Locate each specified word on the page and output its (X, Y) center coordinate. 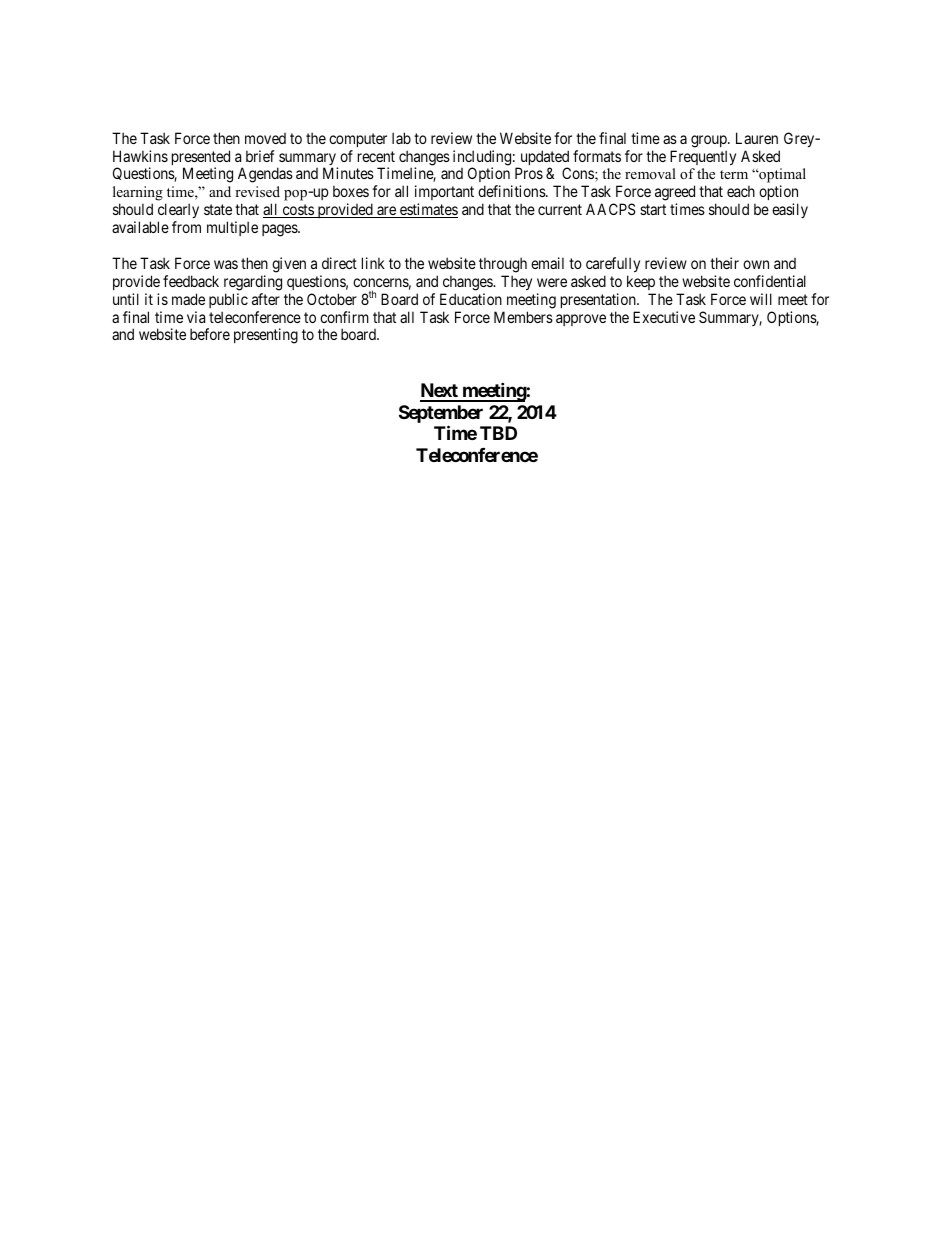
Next (440, 392)
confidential (770, 281)
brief (260, 156)
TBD (498, 433)
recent (376, 156)
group (710, 141)
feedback (191, 281)
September (441, 415)
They (516, 282)
